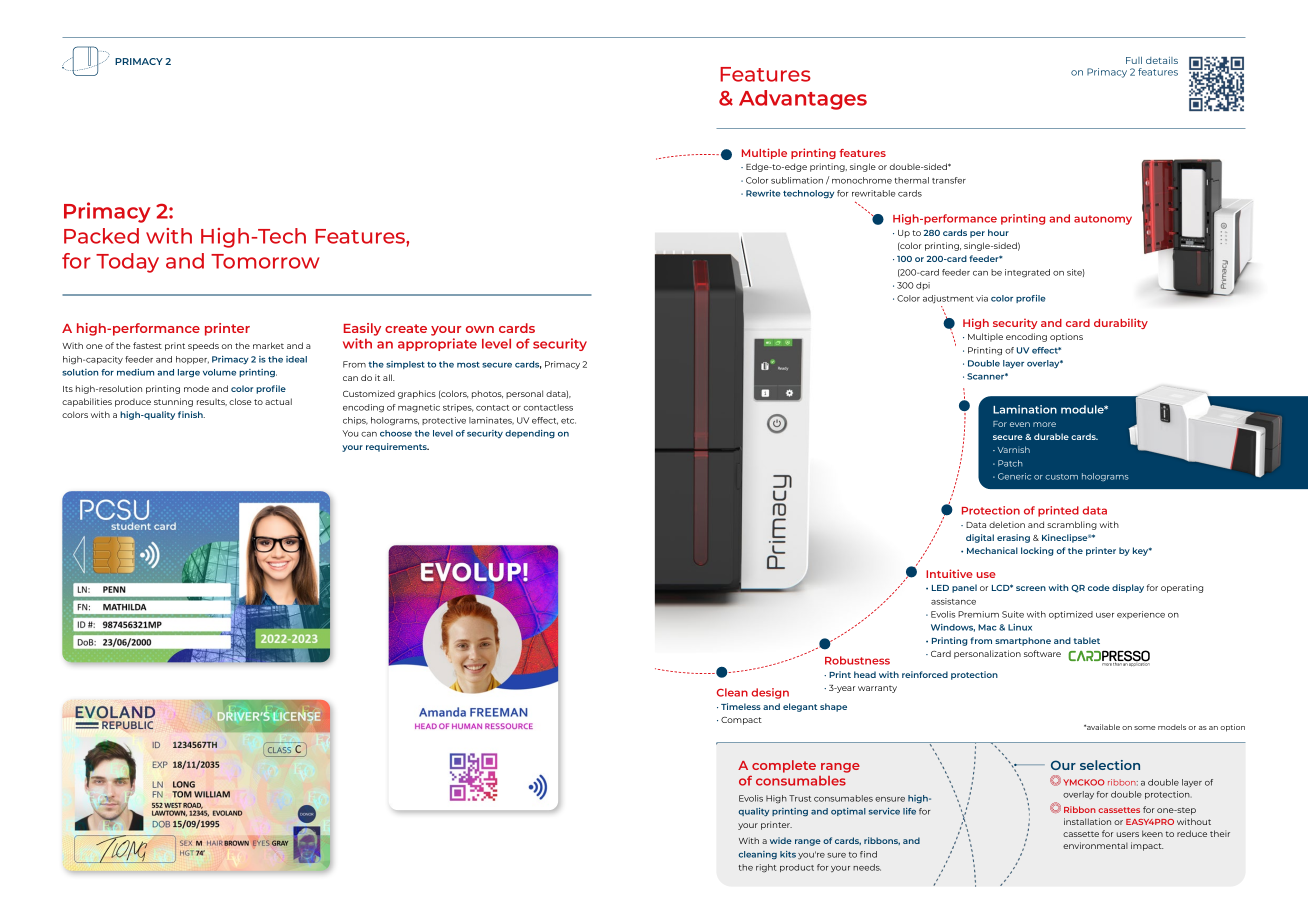 The image size is (1308, 924). What do you see at coordinates (203, 346) in the screenshot?
I see `speeds` at bounding box center [203, 346].
